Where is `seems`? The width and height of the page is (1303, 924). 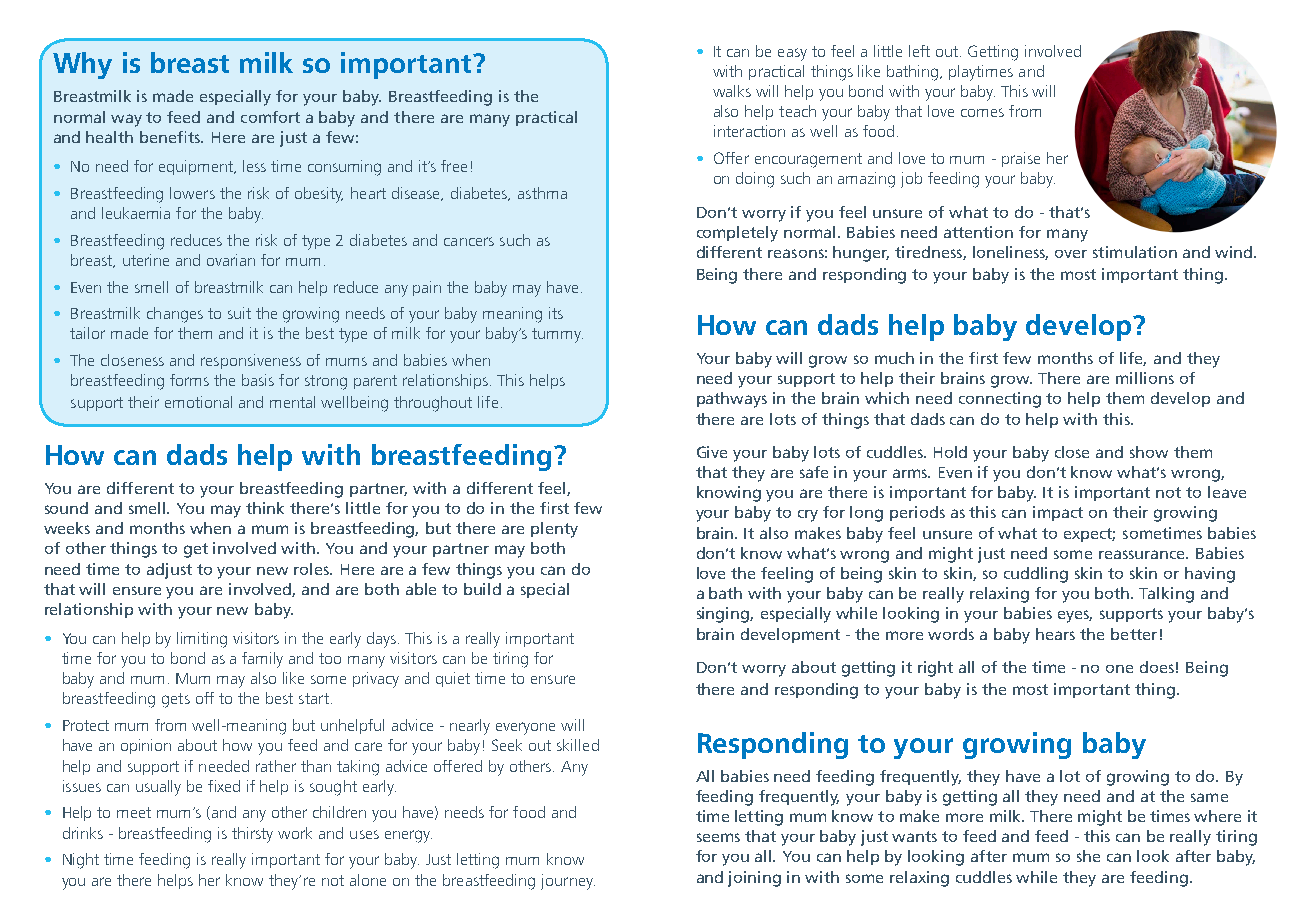 seems is located at coordinates (718, 837).
